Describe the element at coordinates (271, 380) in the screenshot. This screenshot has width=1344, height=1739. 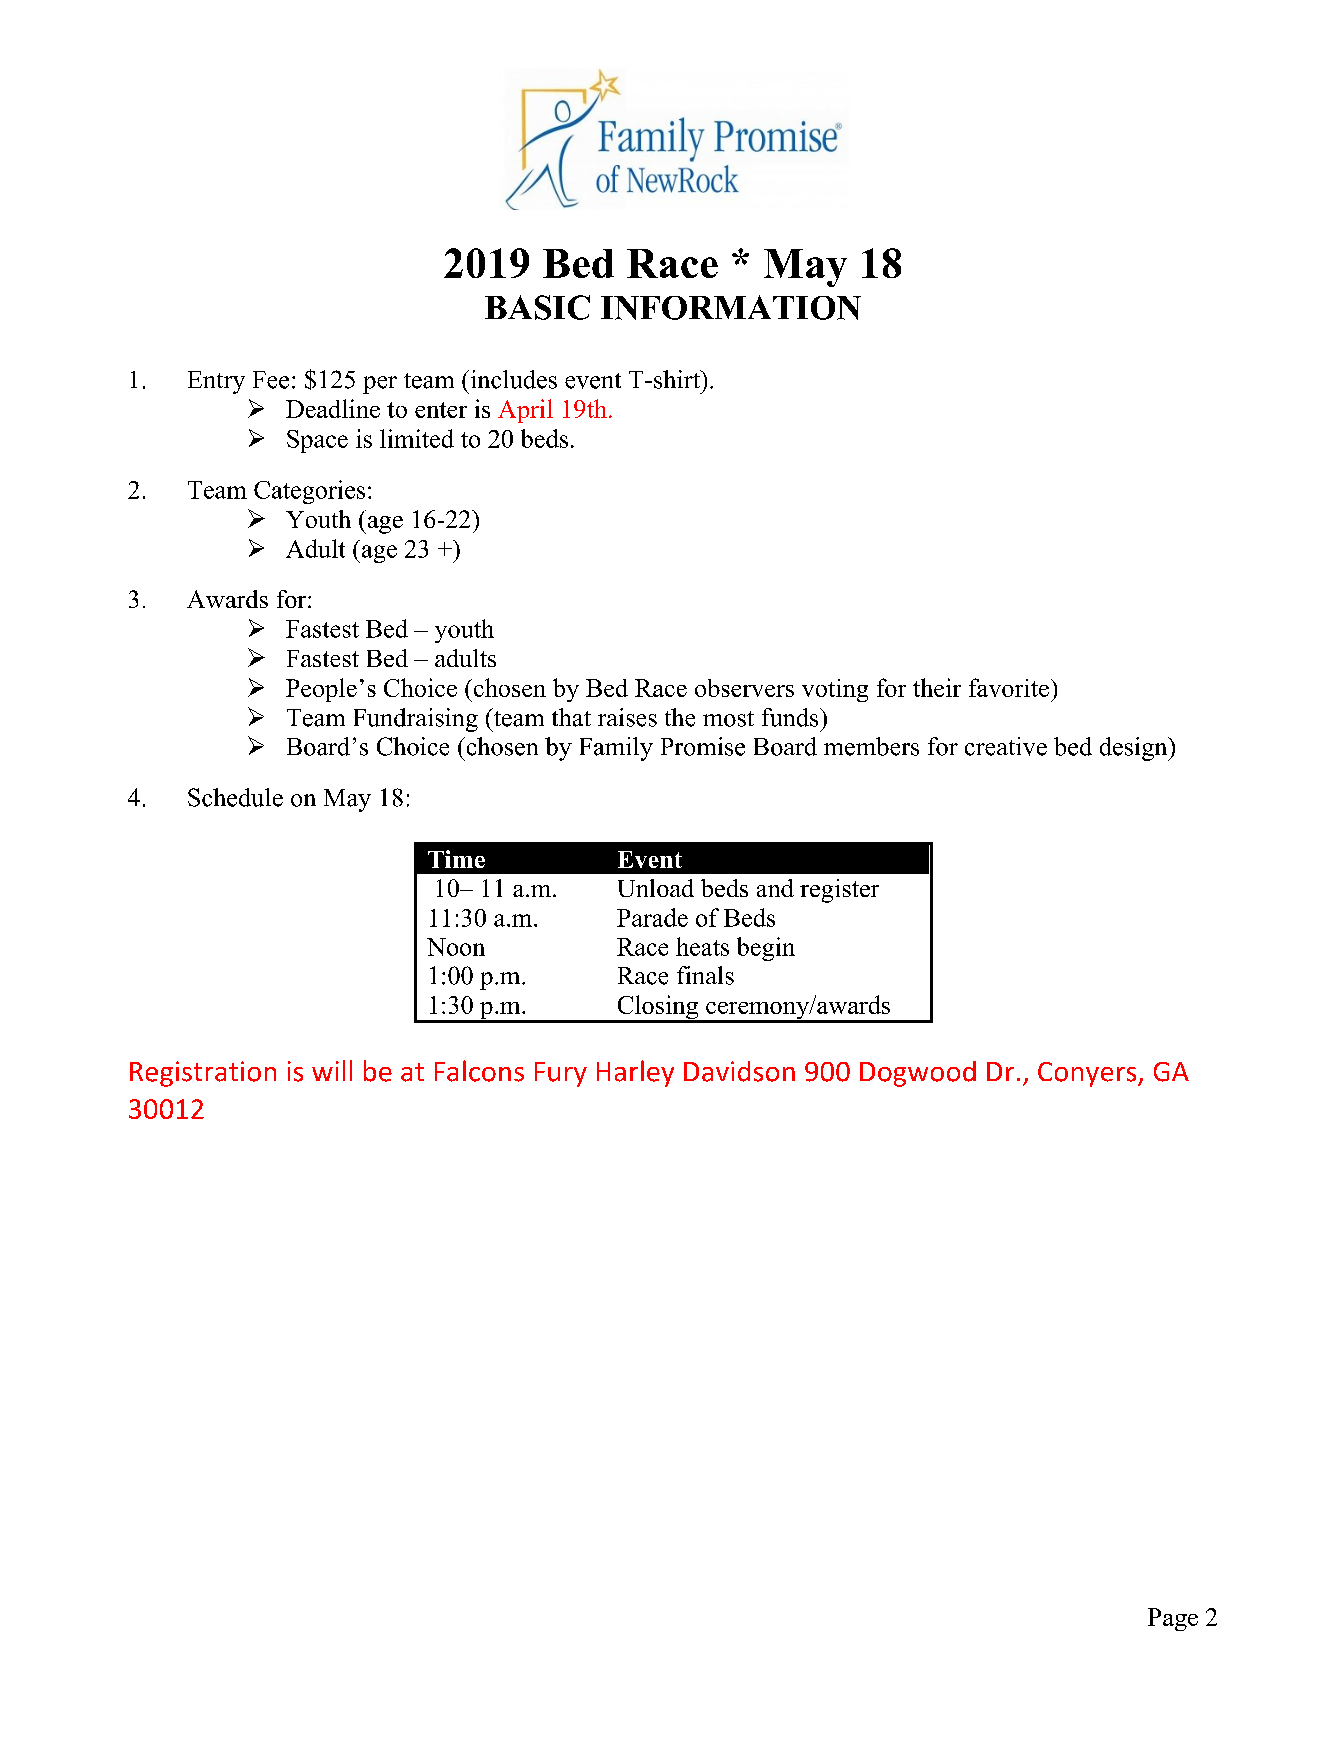
I see `Fee` at that location.
